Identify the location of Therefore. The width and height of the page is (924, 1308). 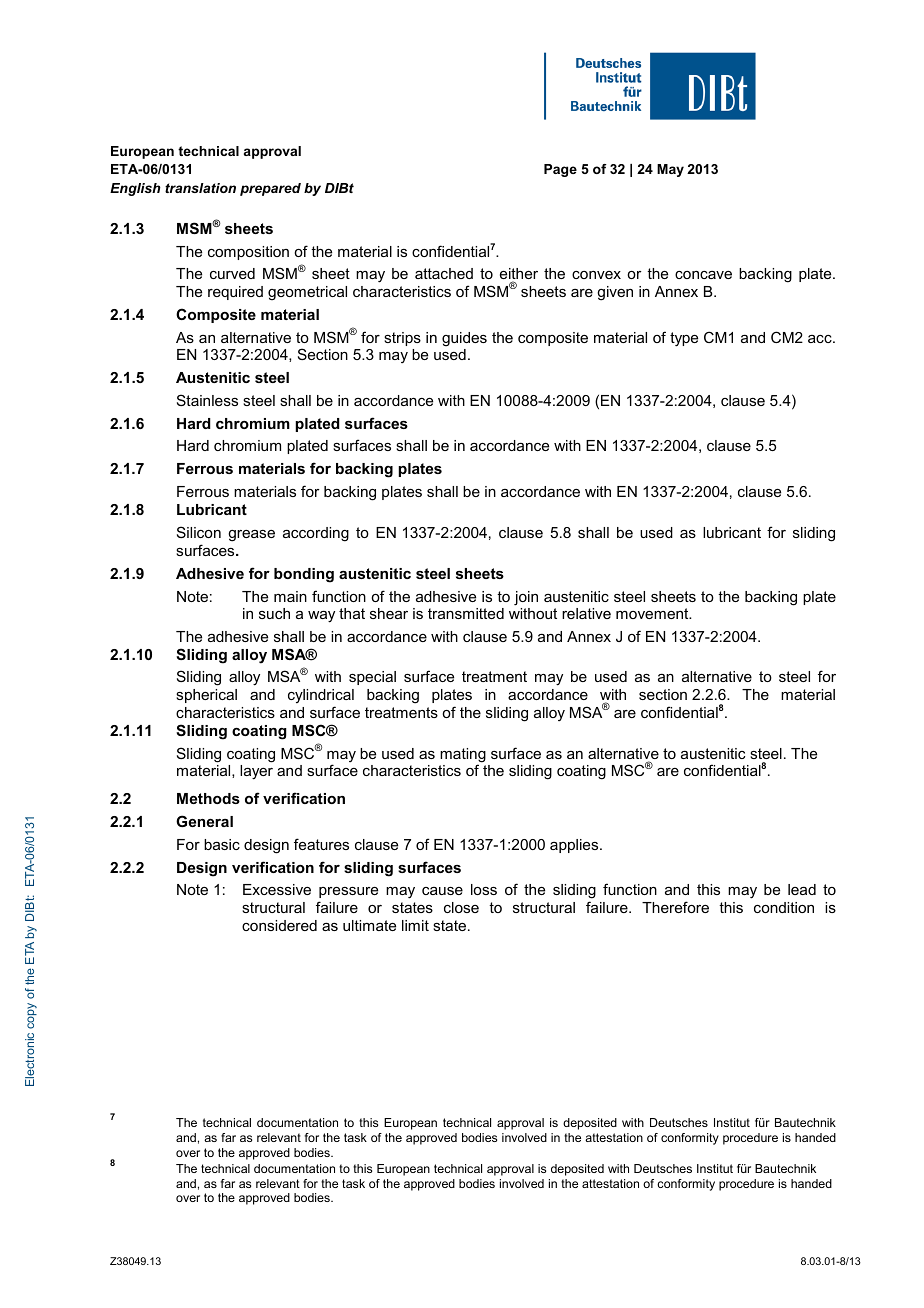
(675, 907).
